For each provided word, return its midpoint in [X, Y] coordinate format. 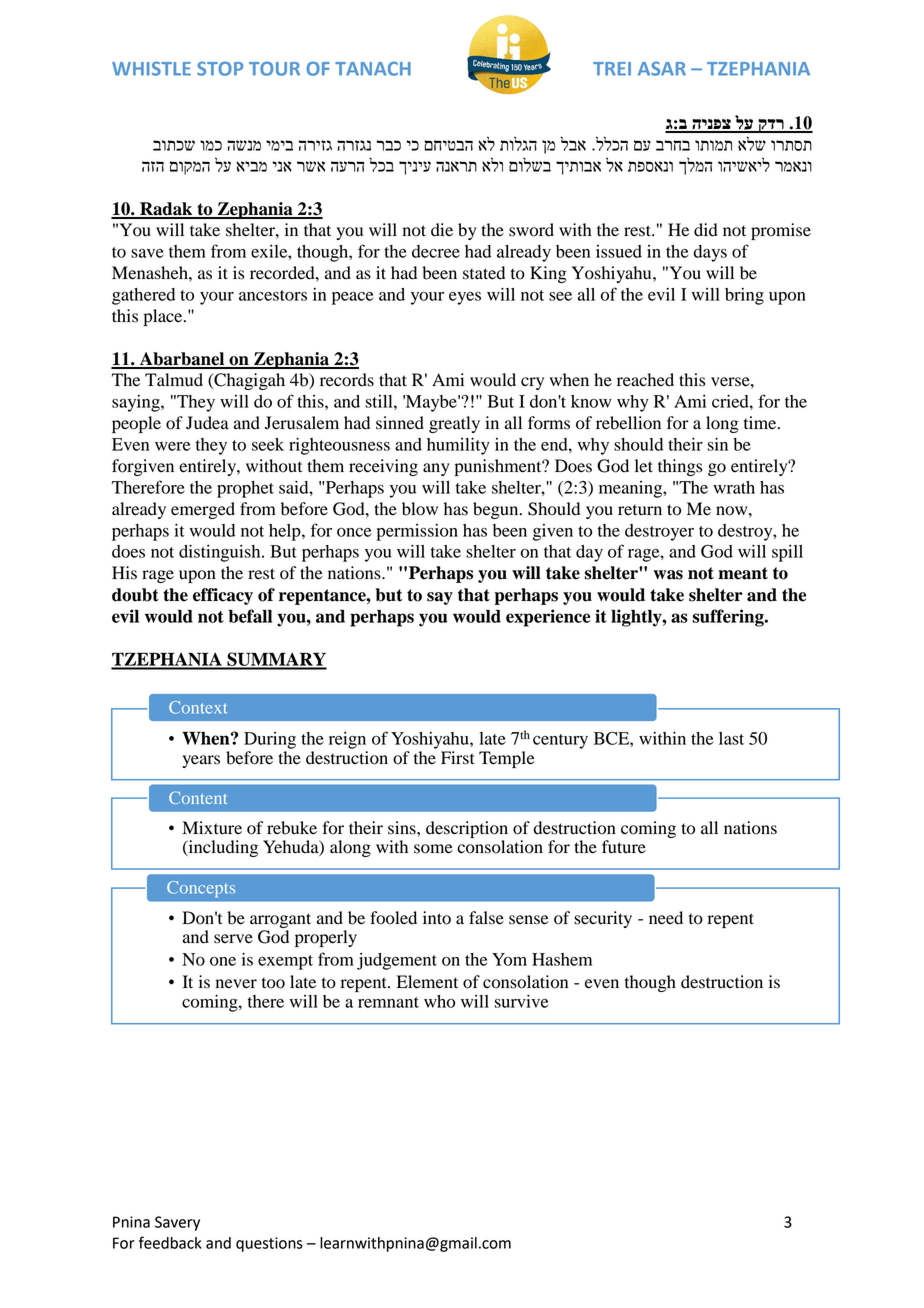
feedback [170, 1242]
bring [744, 296]
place [164, 317]
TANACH [373, 69]
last [731, 738]
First [458, 758]
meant [743, 573]
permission [417, 532]
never [236, 984]
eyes [465, 298]
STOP [220, 69]
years [201, 761]
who [439, 1001]
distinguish [221, 553]
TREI [612, 69]
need [666, 918]
